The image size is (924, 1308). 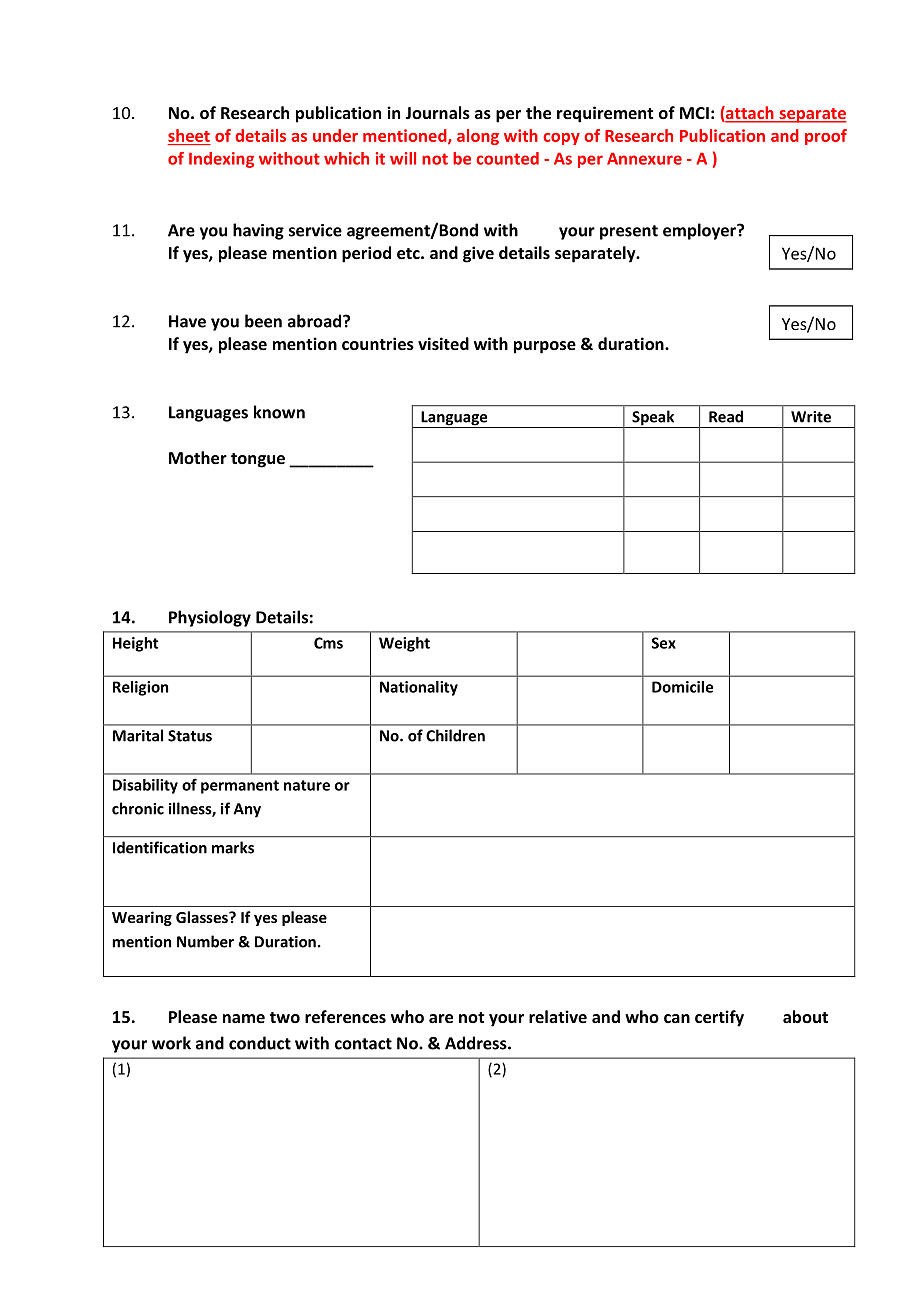 I want to click on along, so click(x=478, y=137).
